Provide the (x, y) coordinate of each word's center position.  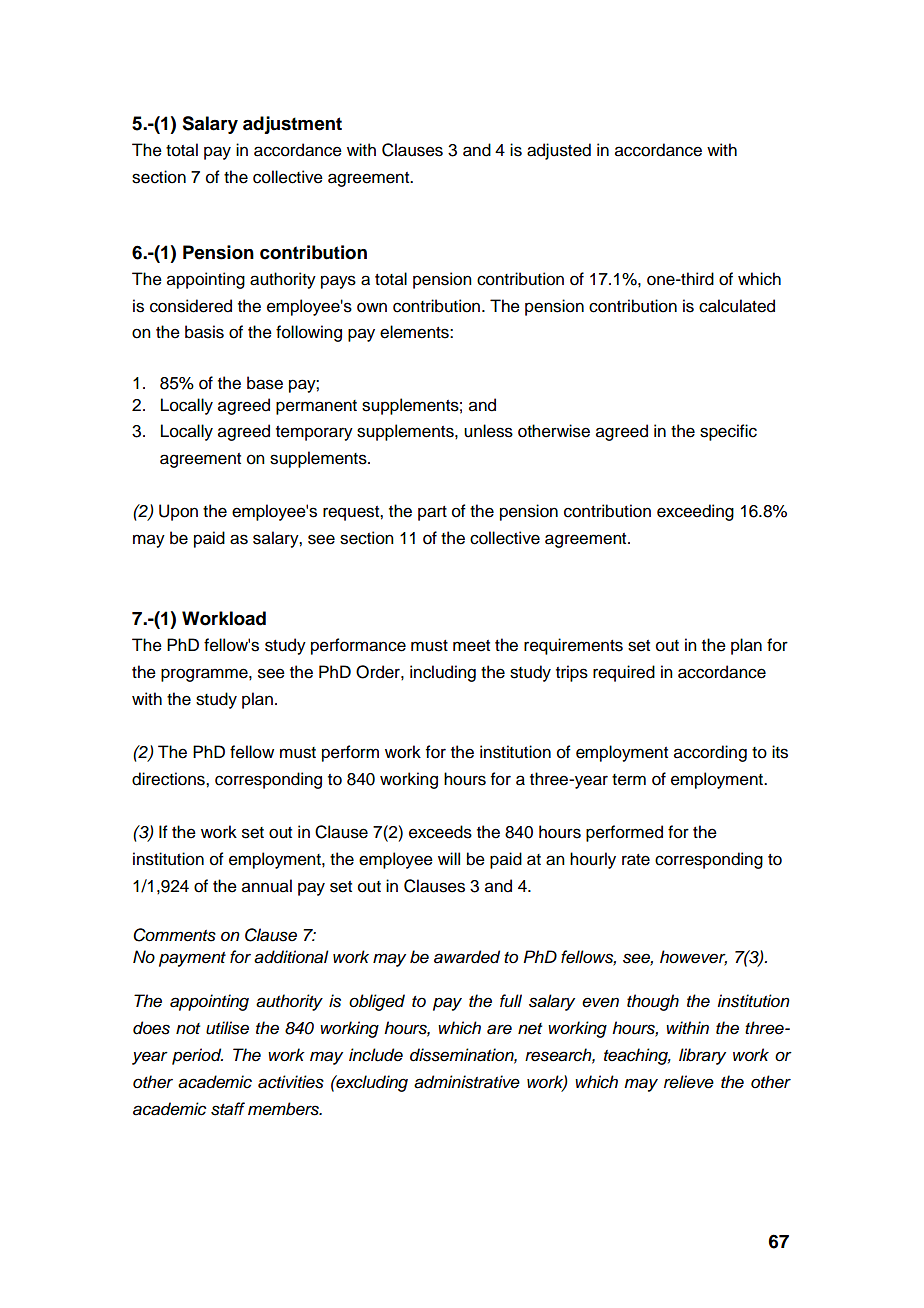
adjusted (559, 151)
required (624, 673)
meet (471, 646)
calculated (737, 306)
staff (228, 1109)
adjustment (292, 125)
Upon (178, 512)
